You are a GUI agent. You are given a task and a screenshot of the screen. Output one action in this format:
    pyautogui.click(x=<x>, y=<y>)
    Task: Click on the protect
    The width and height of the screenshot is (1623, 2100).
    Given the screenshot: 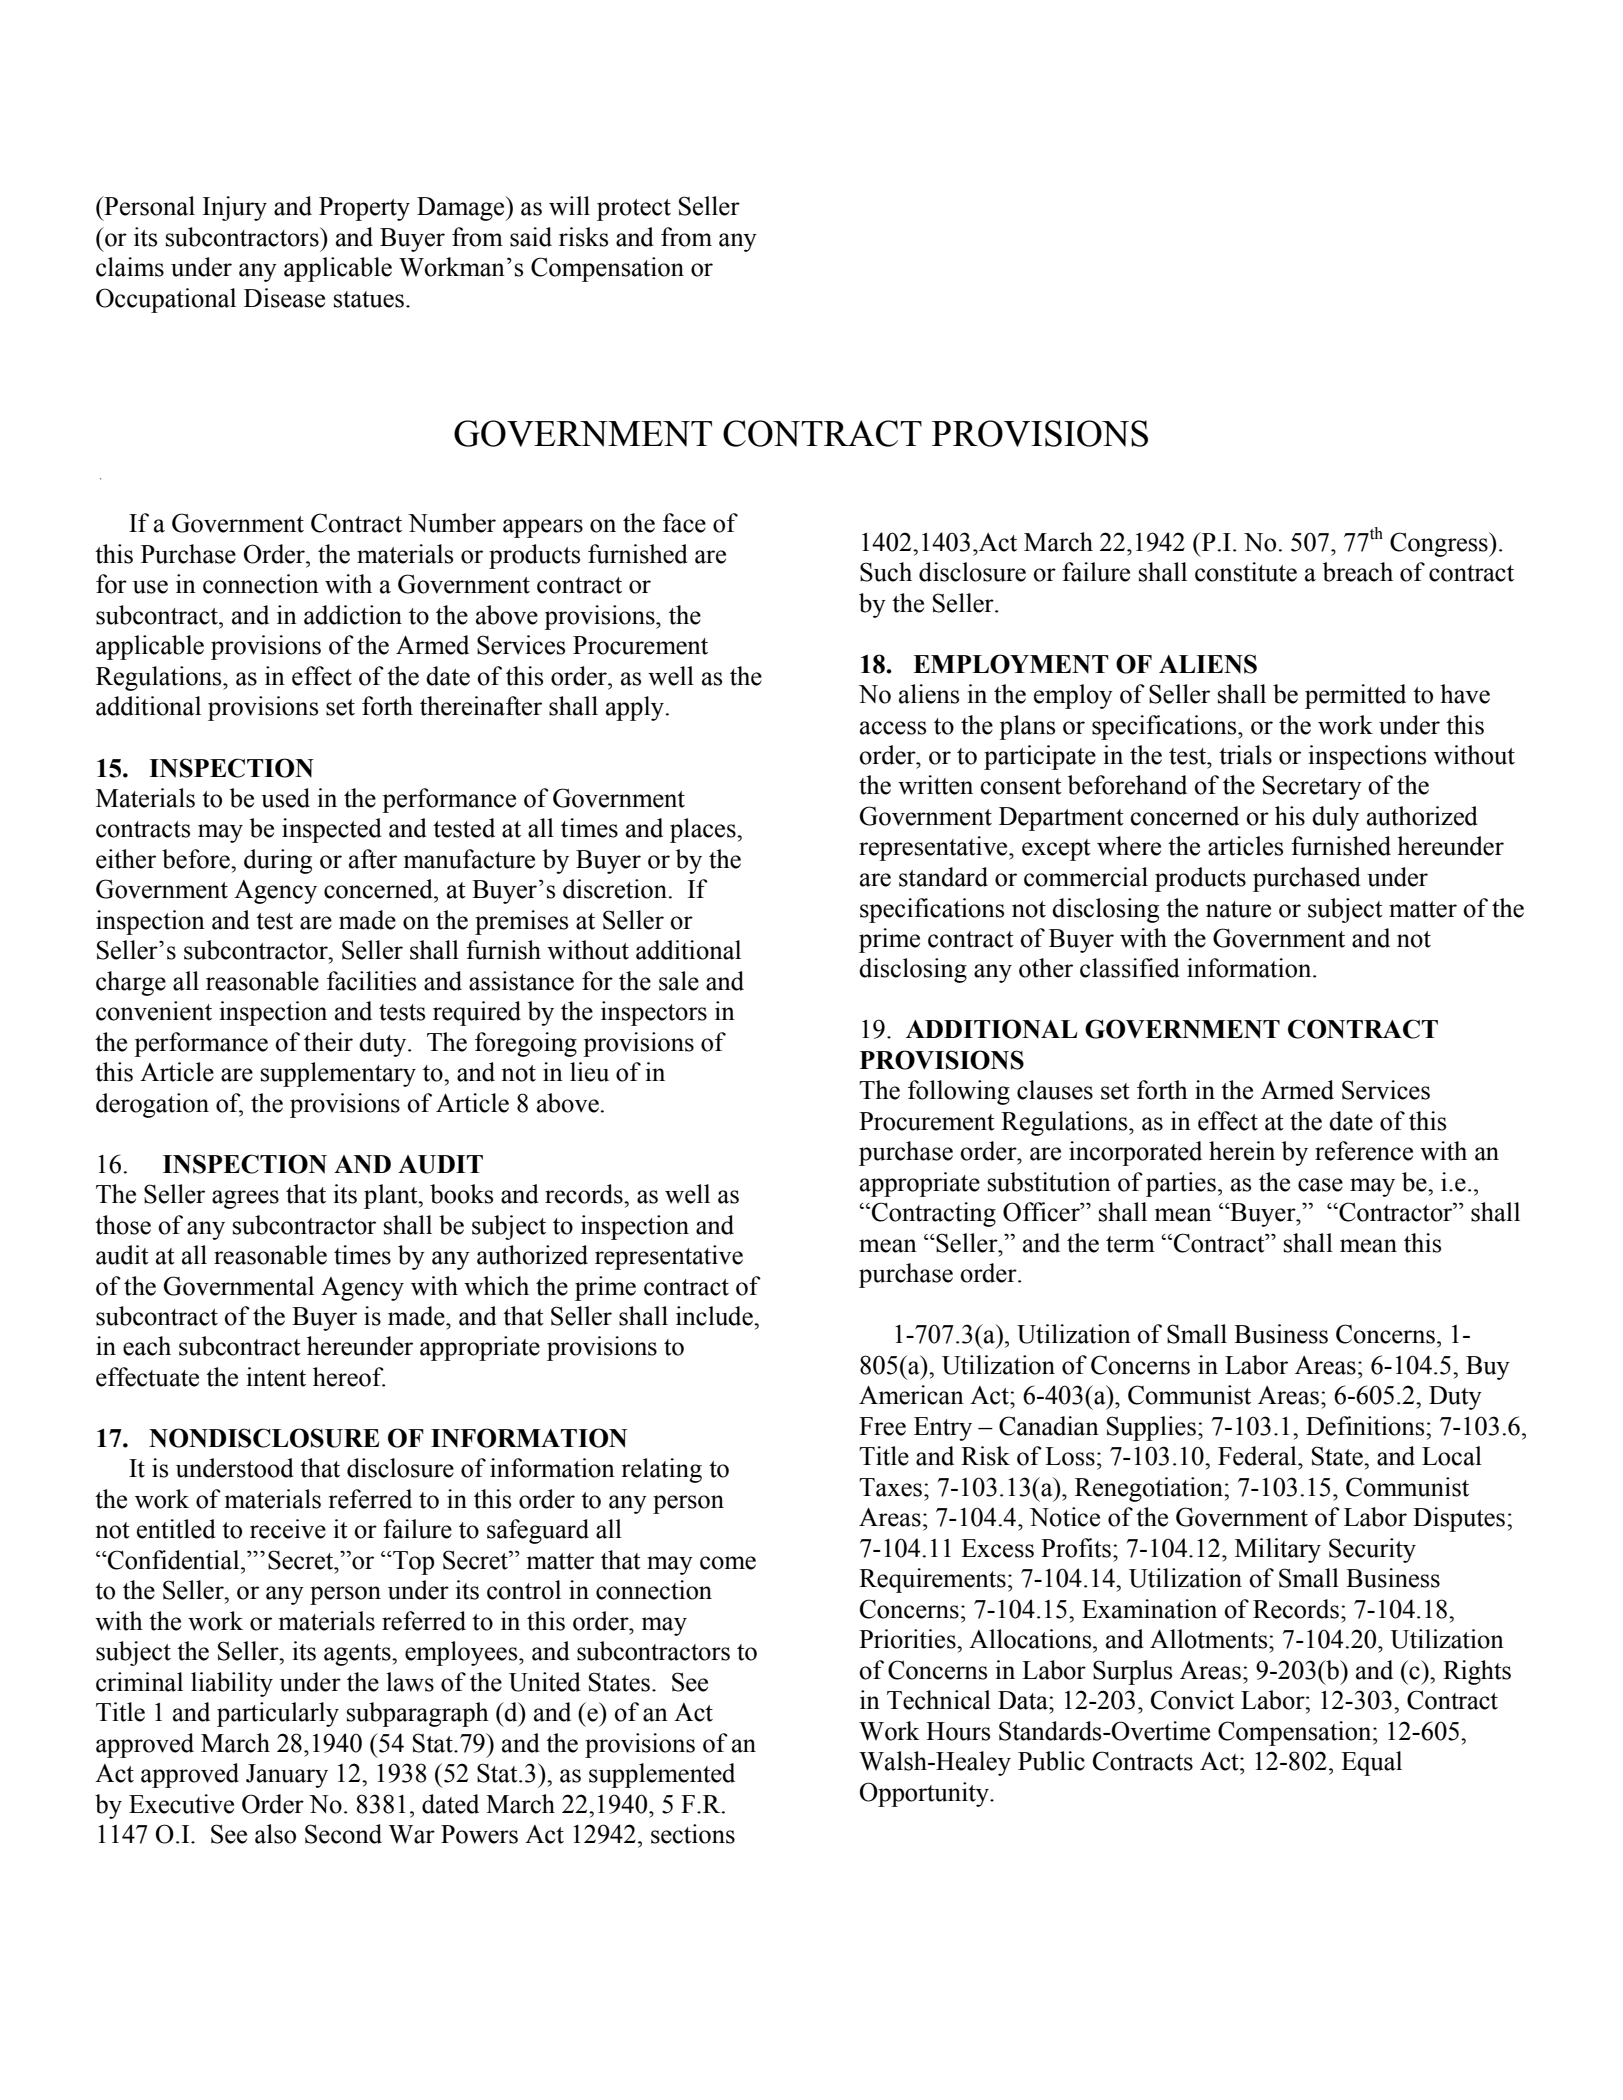 What is the action you would take?
    pyautogui.click(x=634, y=210)
